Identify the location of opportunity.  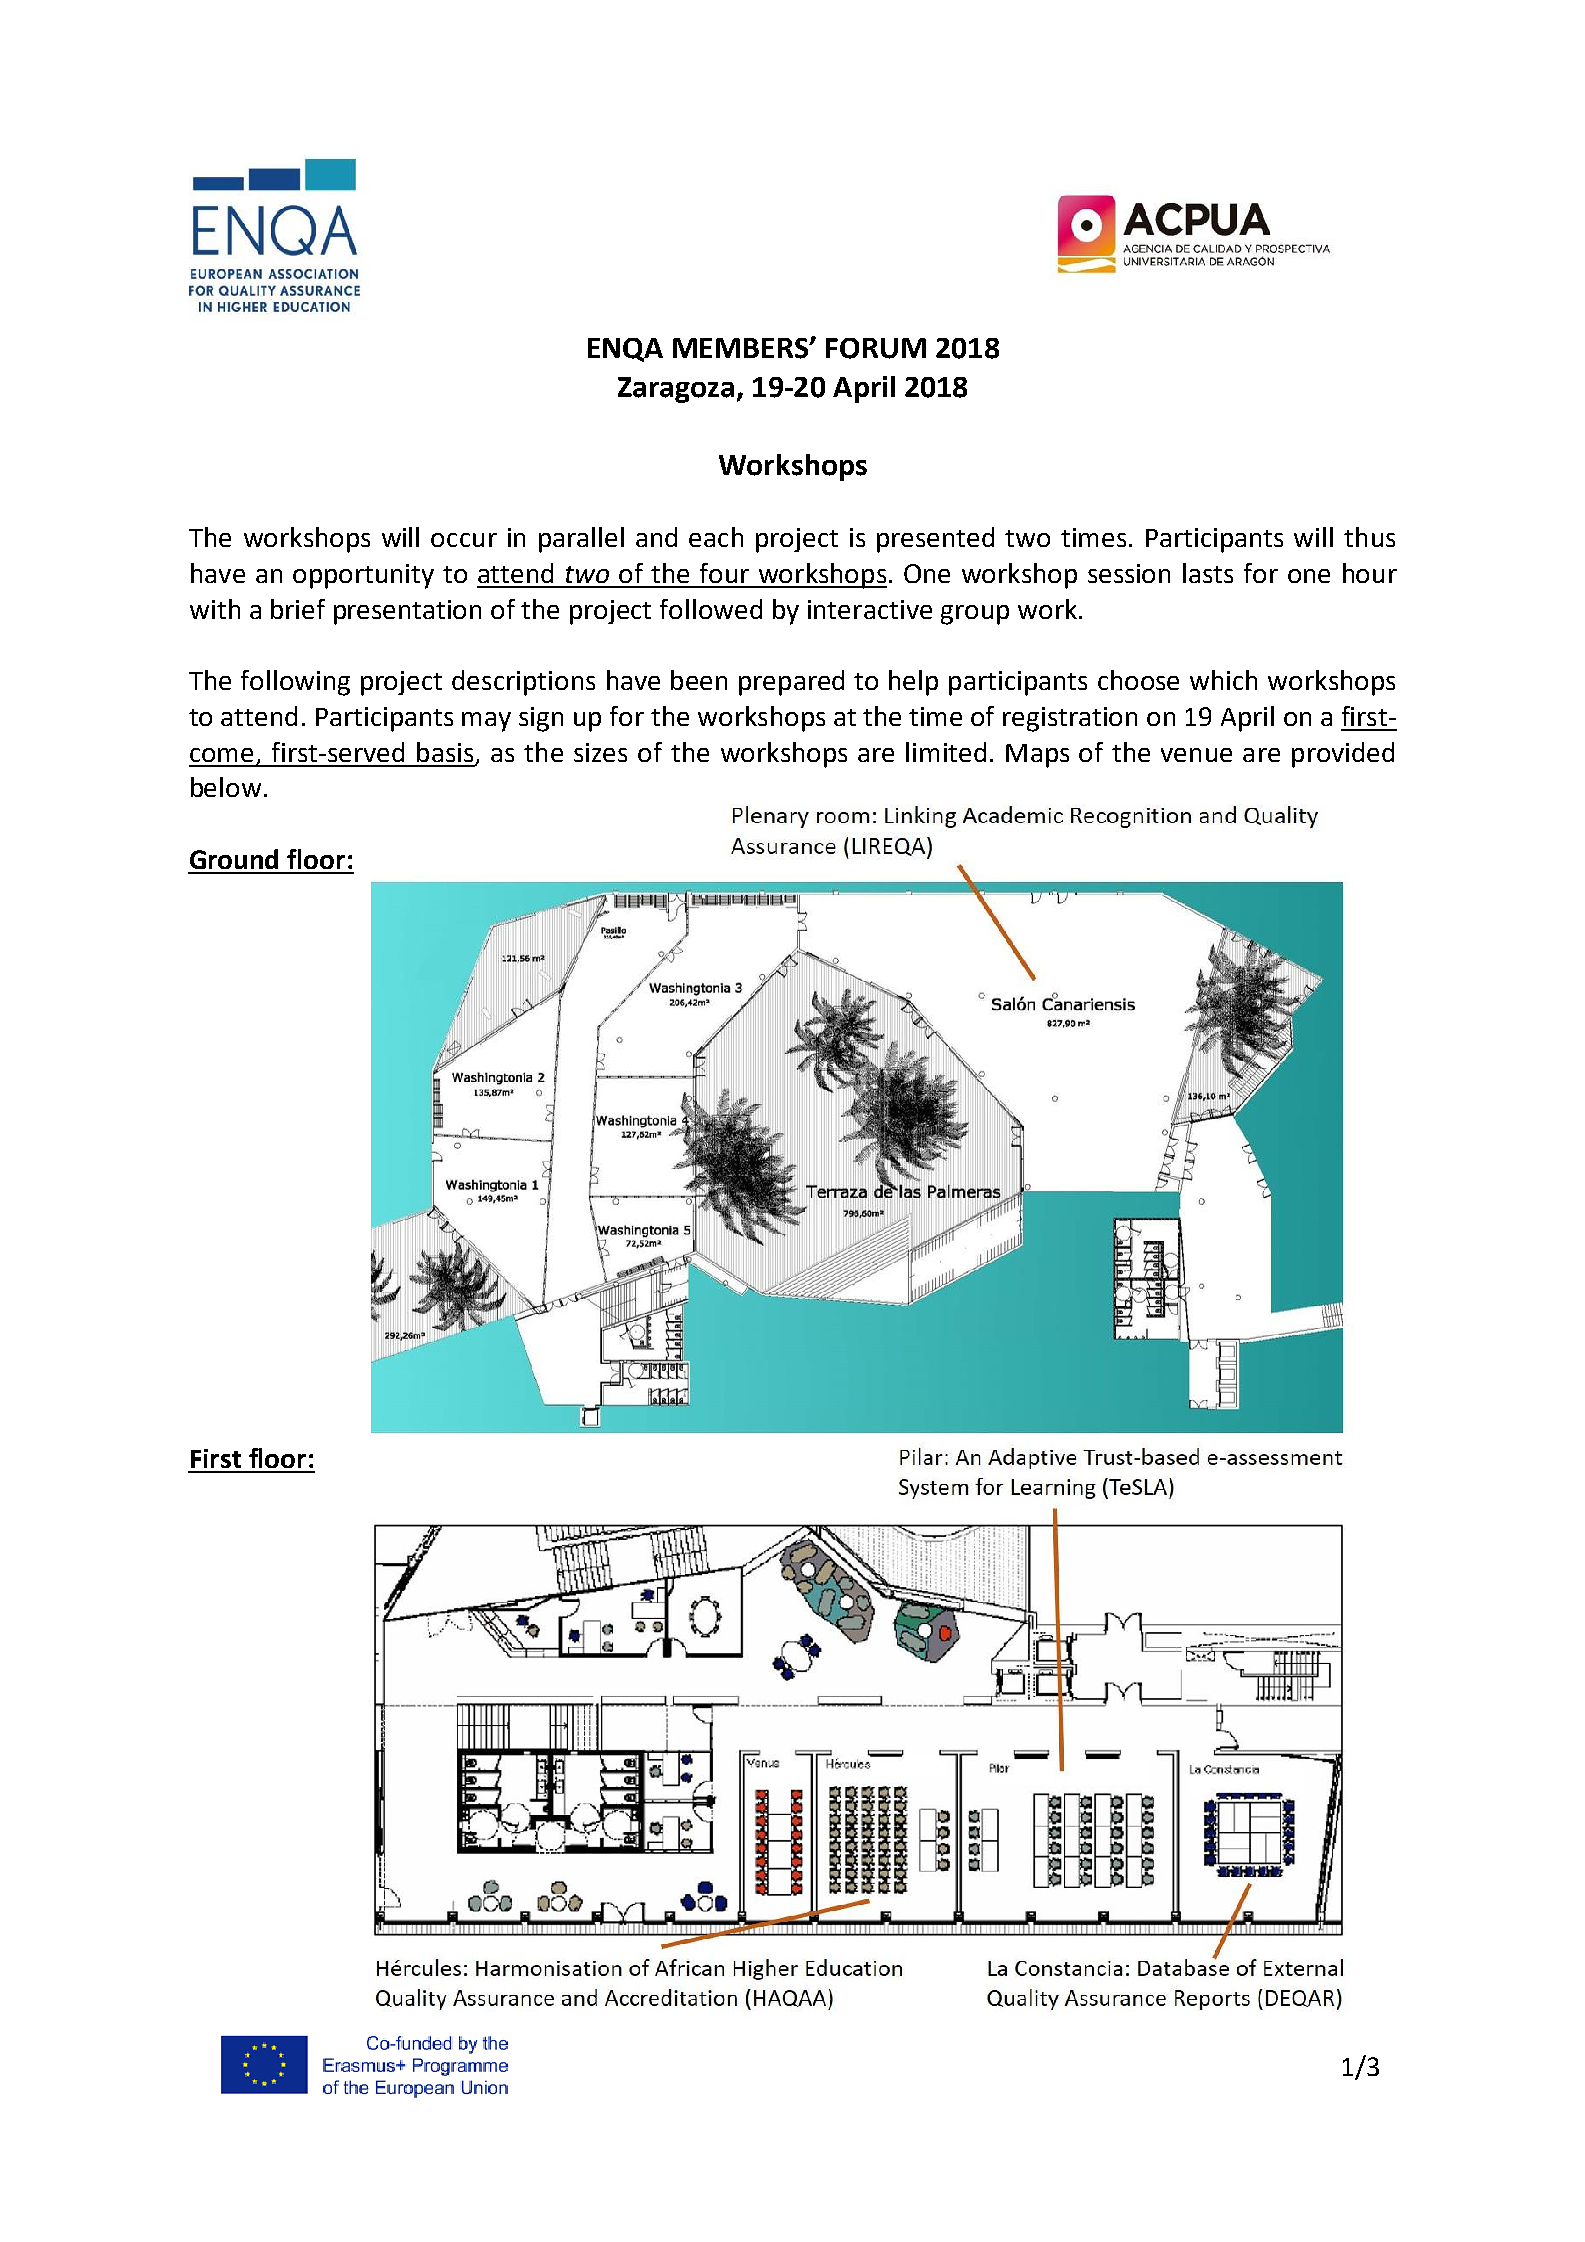
(363, 576).
